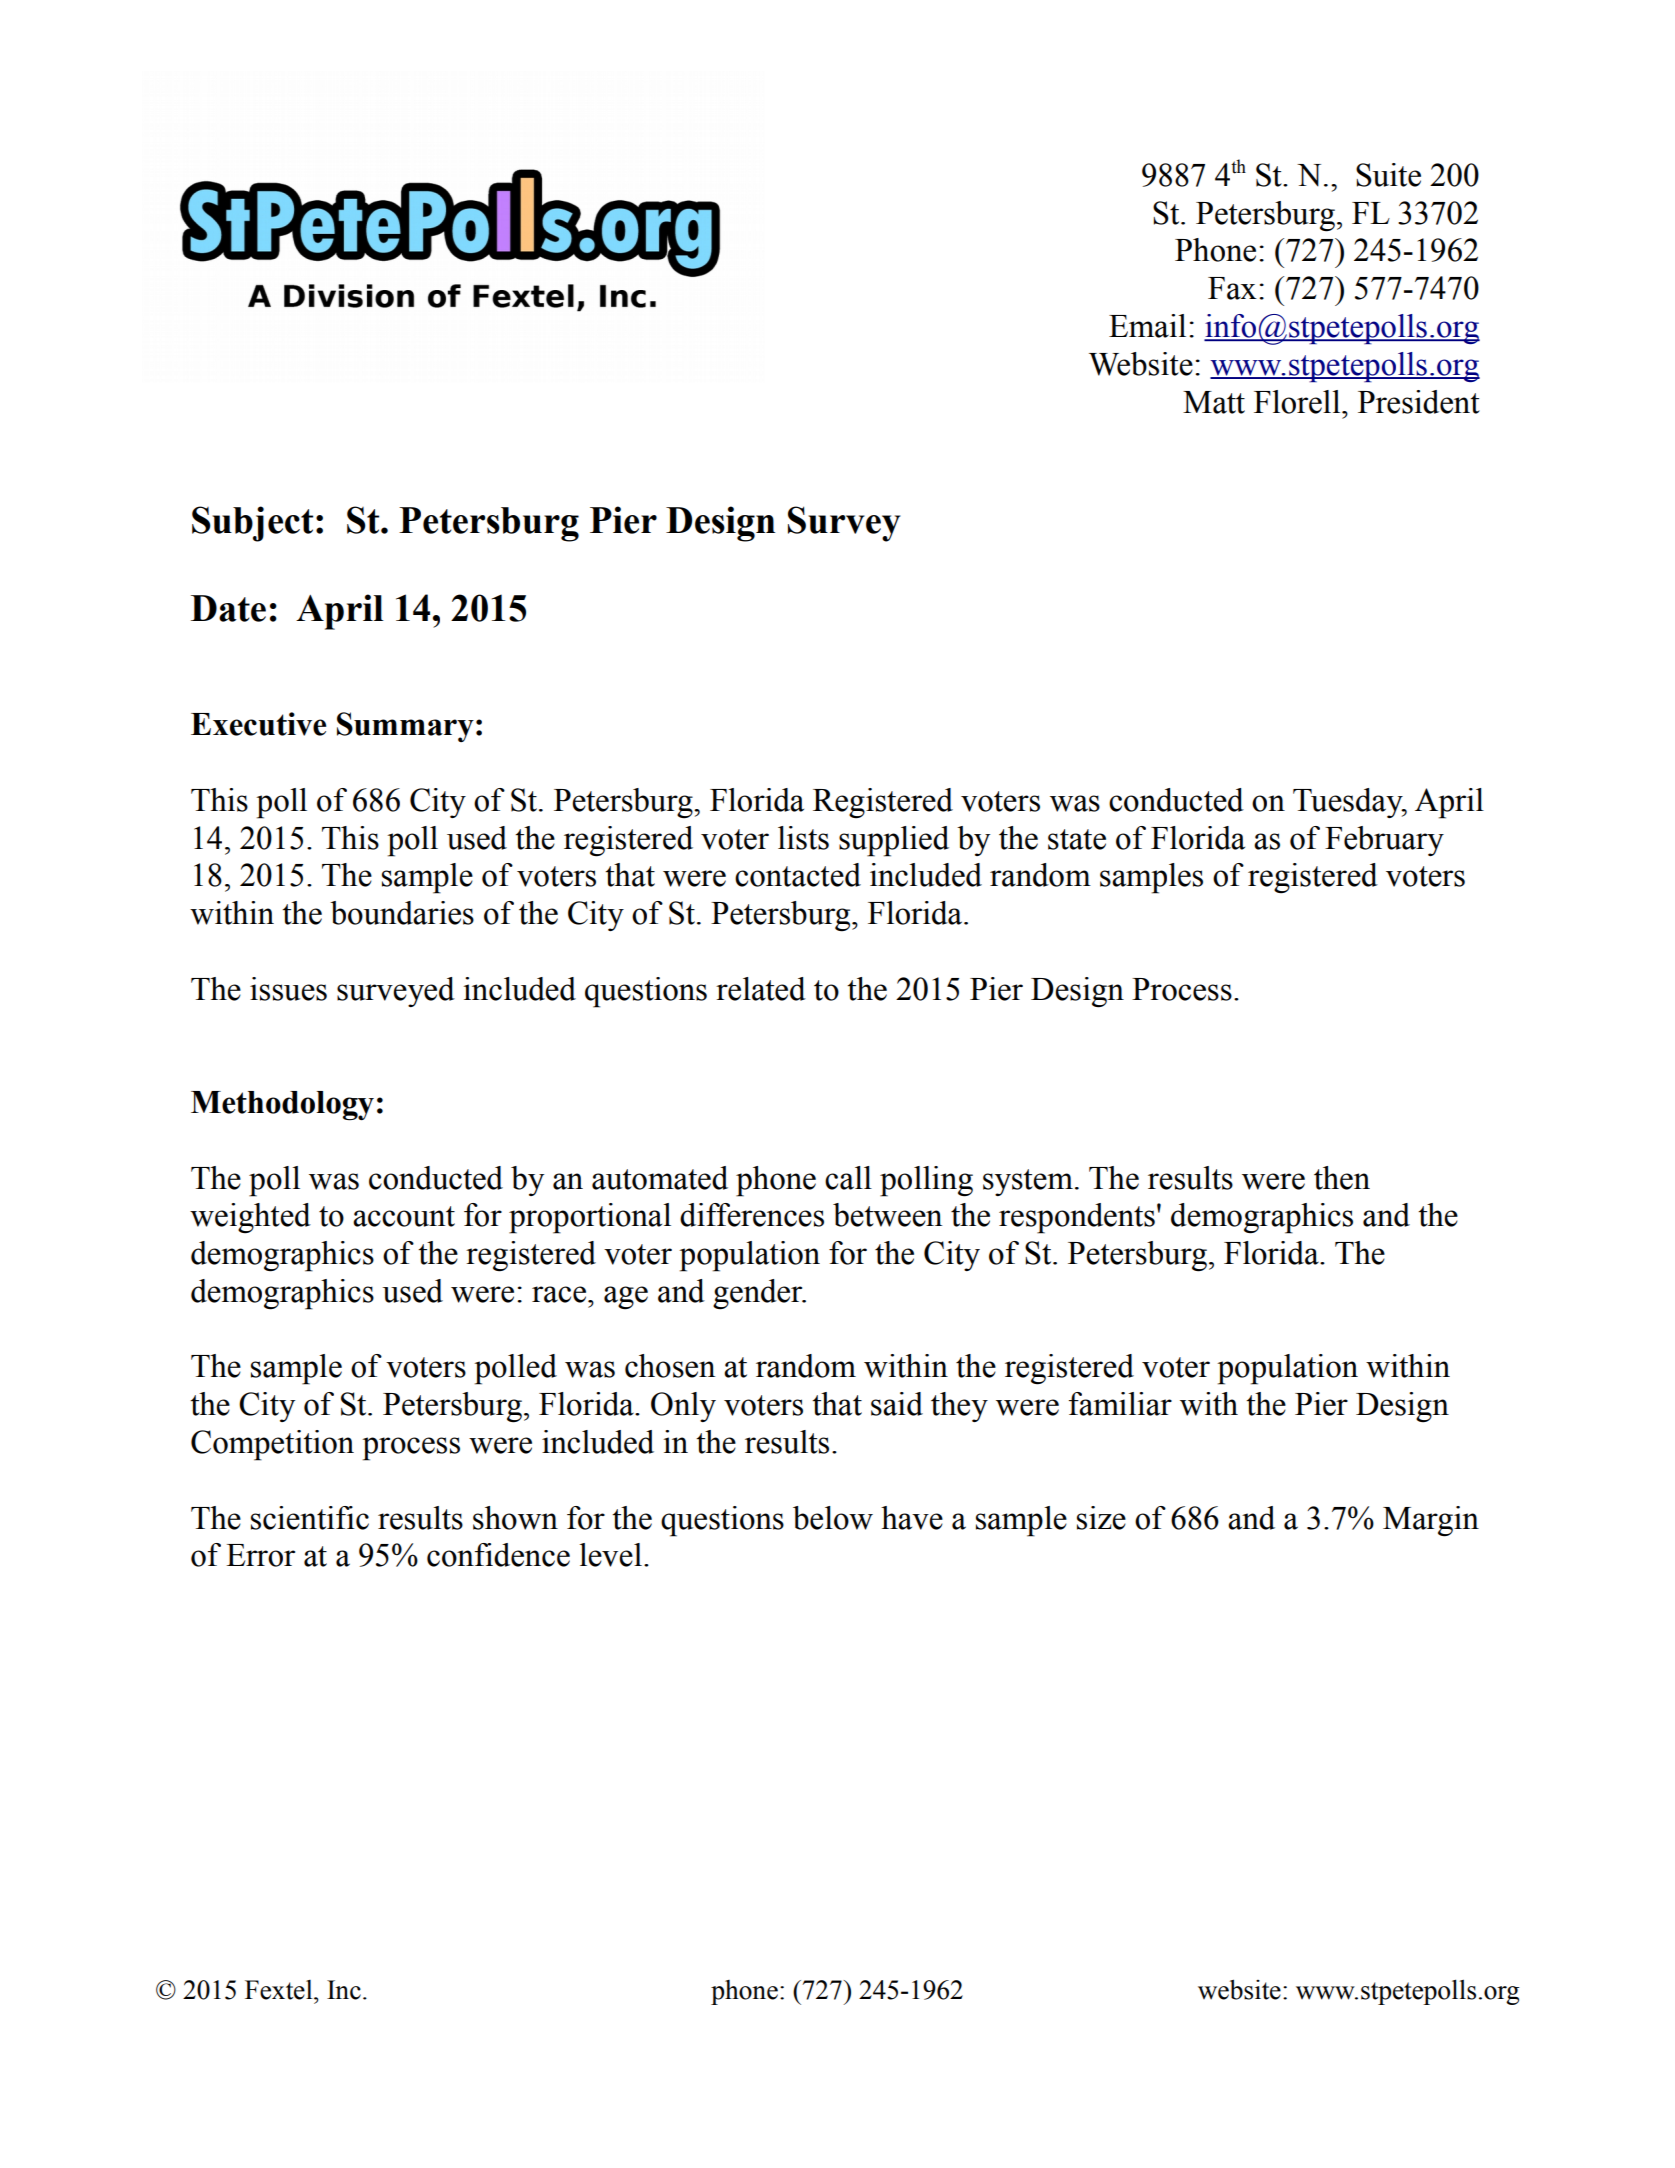 Image resolution: width=1675 pixels, height=2168 pixels. What do you see at coordinates (1388, 175) in the screenshot?
I see `Suite` at bounding box center [1388, 175].
